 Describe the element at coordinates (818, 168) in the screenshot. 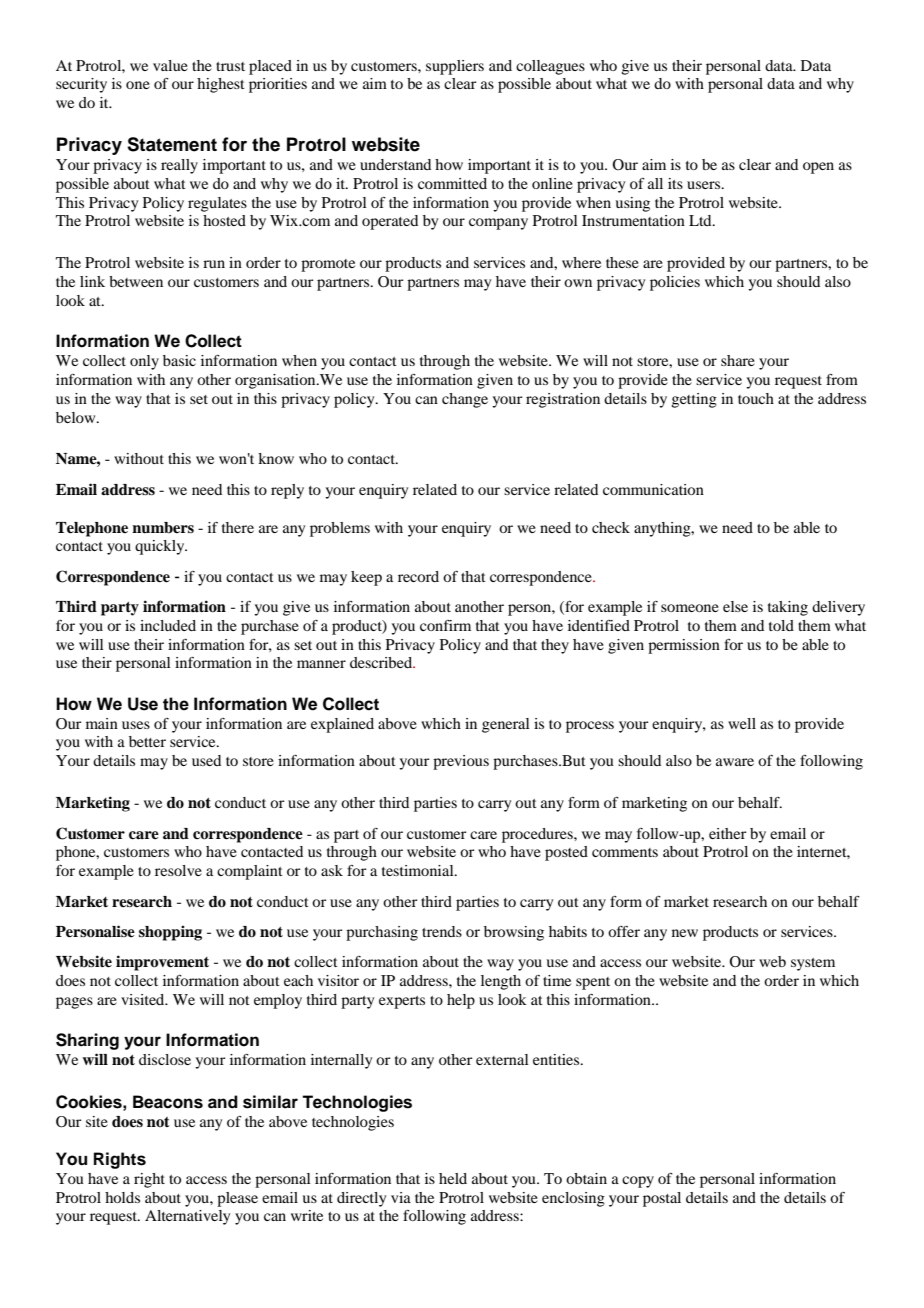

I see `open` at that location.
